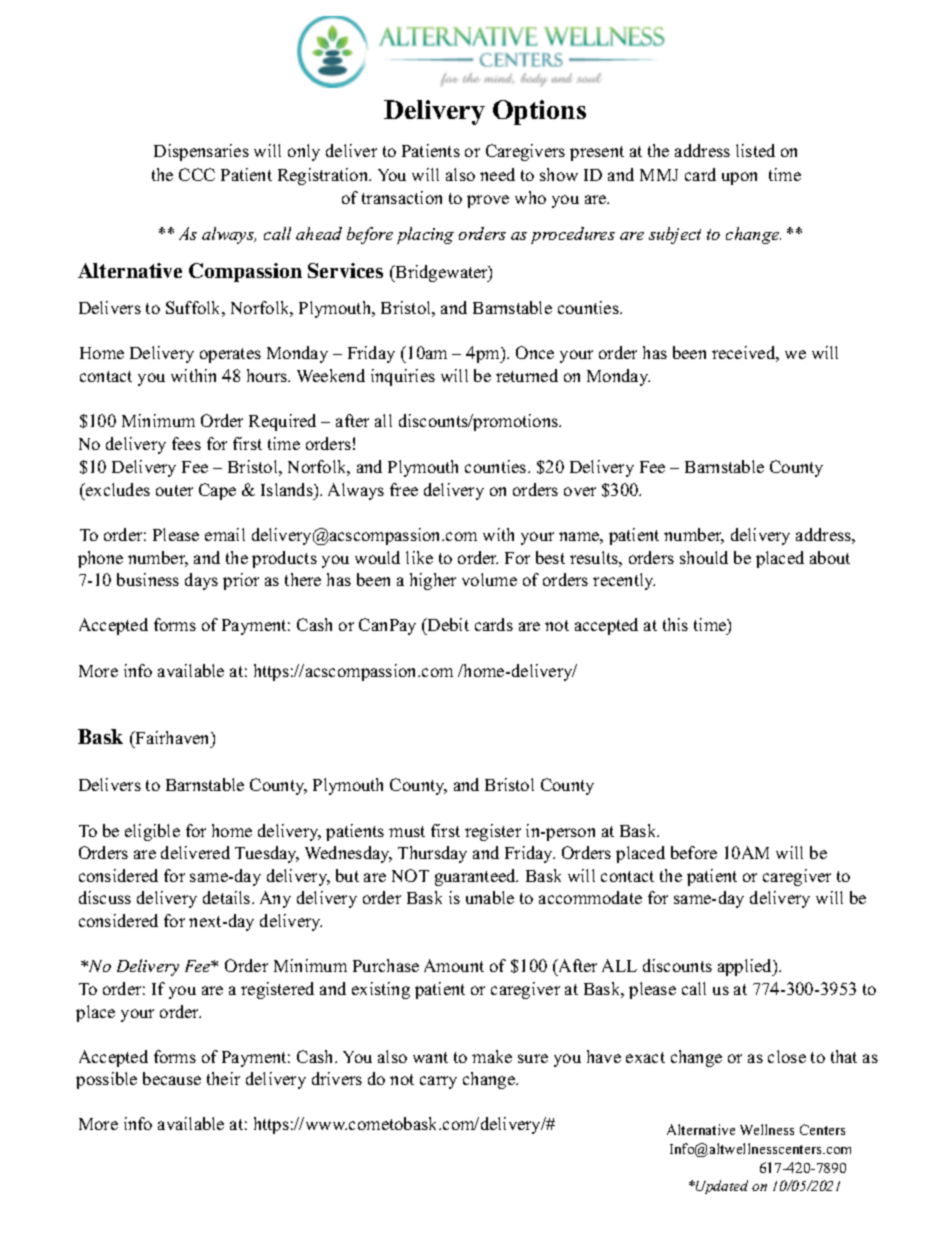 This screenshot has height=1233, width=952. What do you see at coordinates (152, 832) in the screenshot?
I see `eligible` at bounding box center [152, 832].
